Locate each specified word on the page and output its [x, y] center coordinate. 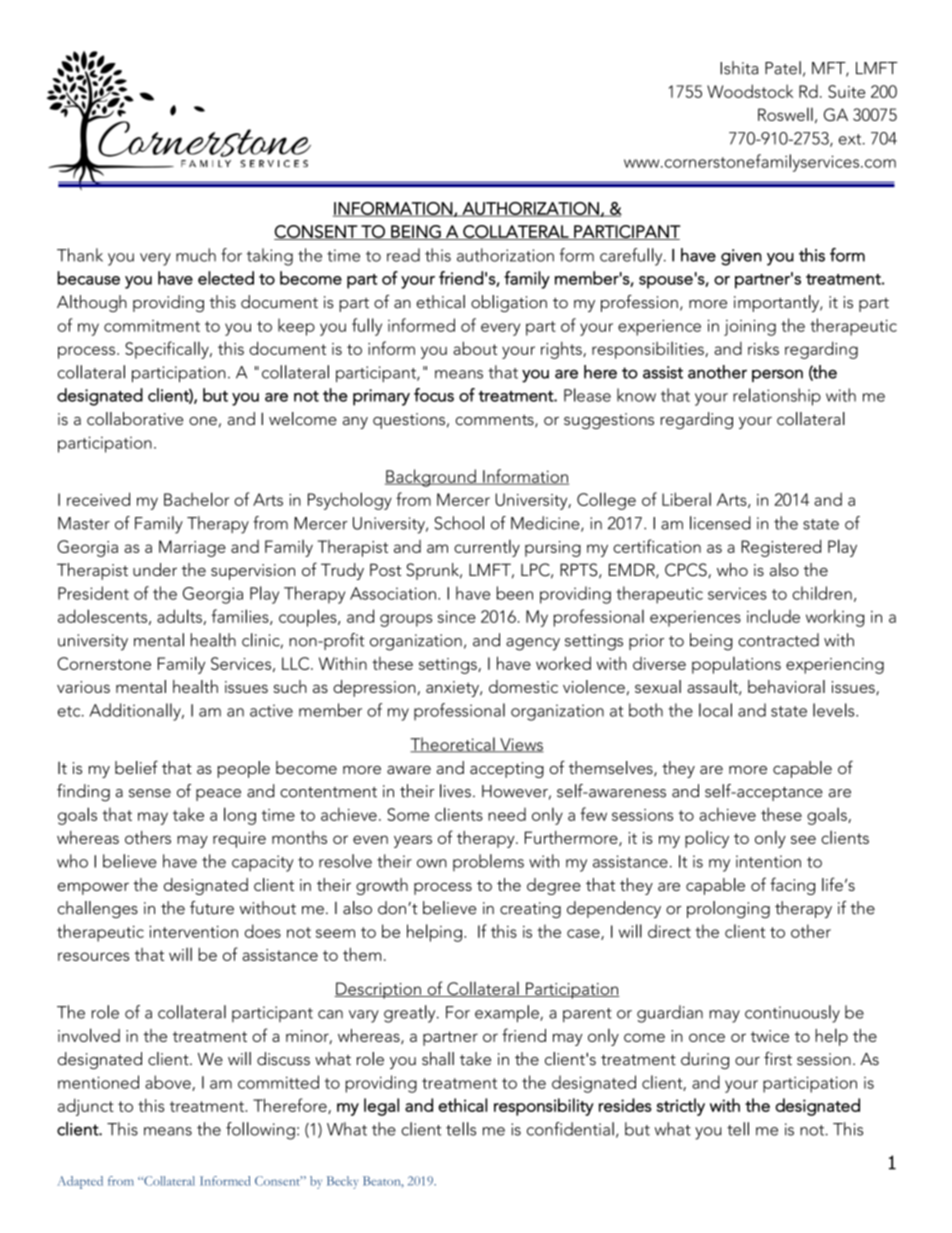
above [169, 1083]
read [403, 255]
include [773, 616]
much [196, 255]
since [457, 617]
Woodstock [750, 91]
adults [179, 616]
